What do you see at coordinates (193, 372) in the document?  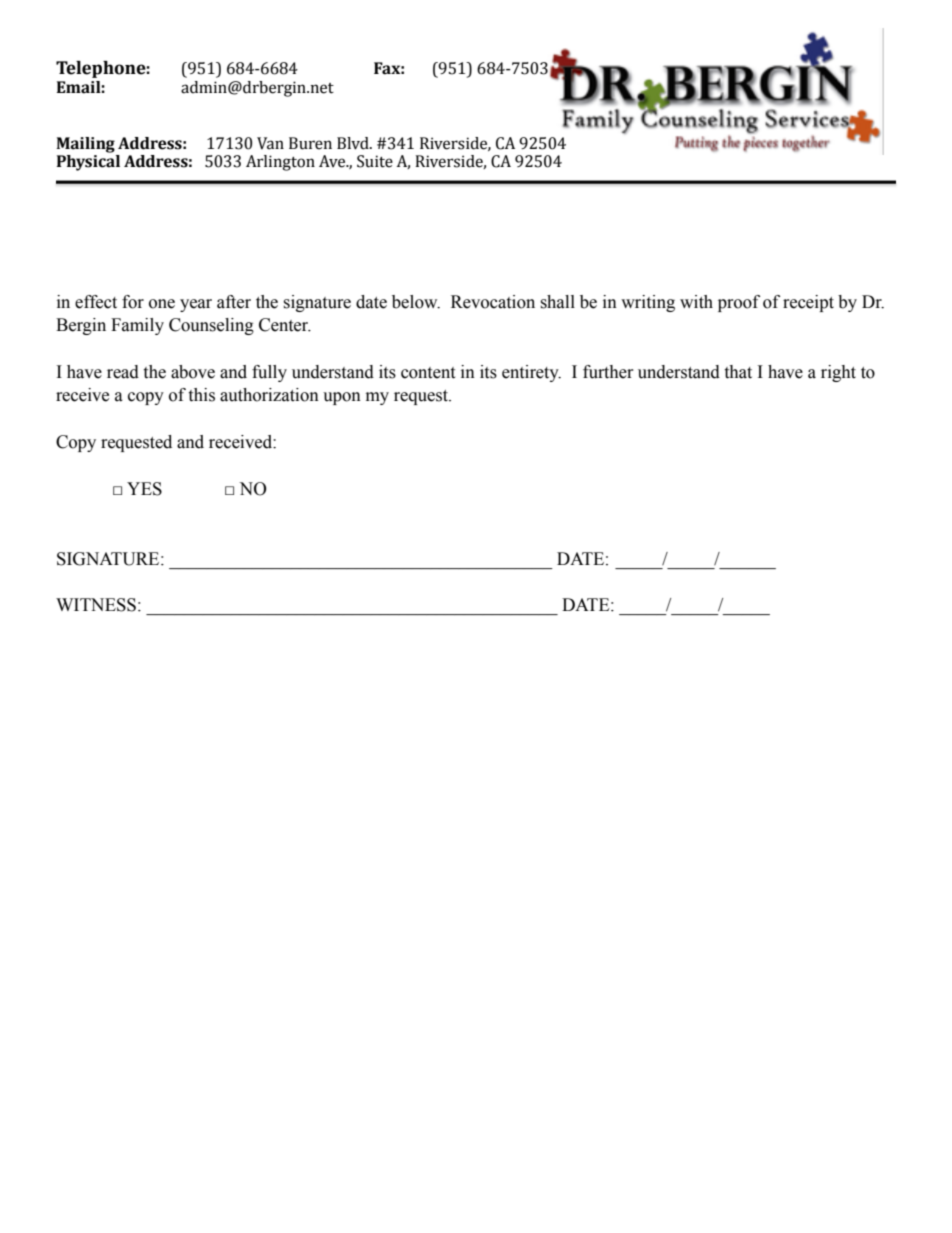 I see `above` at bounding box center [193, 372].
